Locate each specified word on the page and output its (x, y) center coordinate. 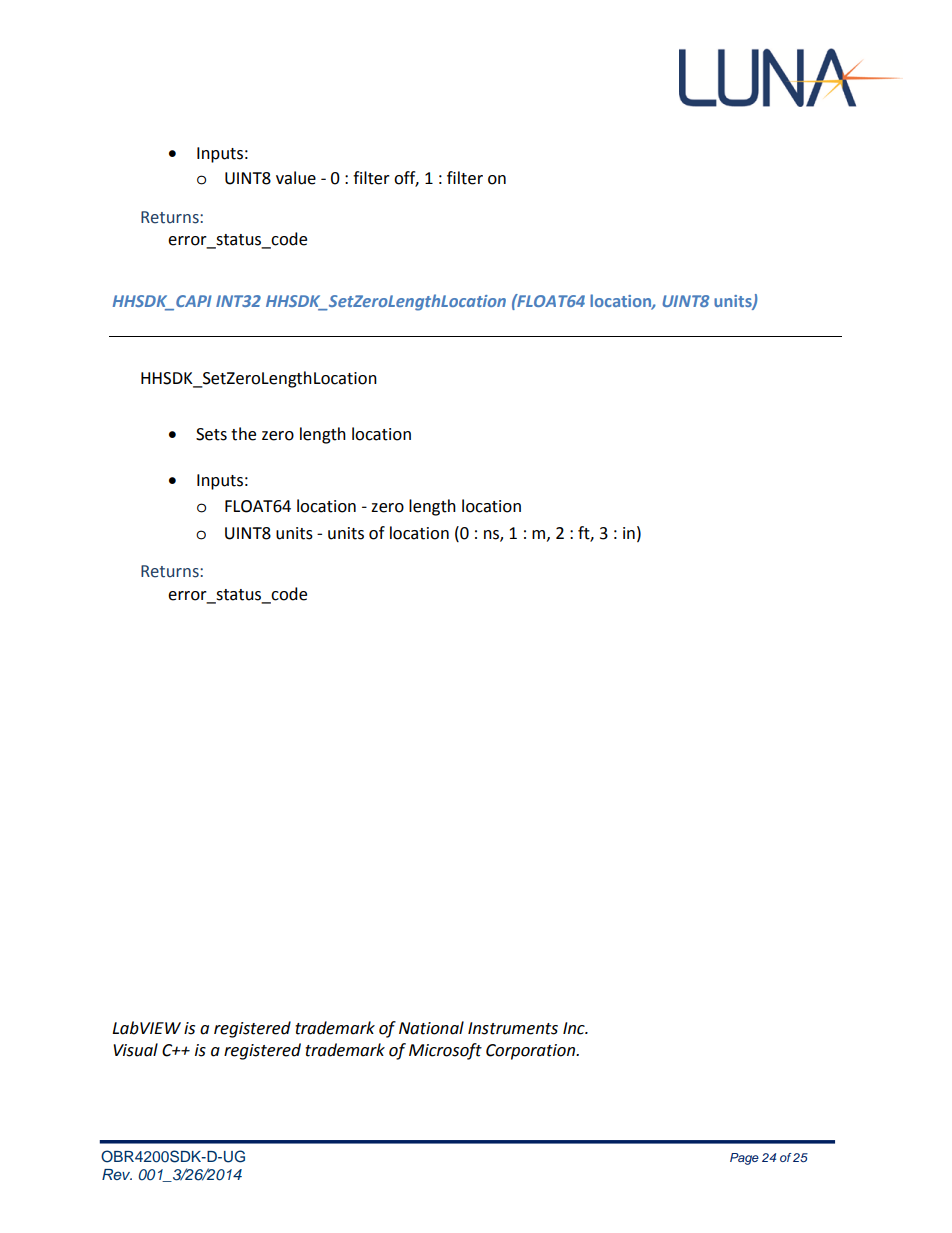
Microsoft (445, 1051)
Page (744, 1159)
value (296, 178)
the (243, 434)
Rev (117, 1174)
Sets (211, 434)
